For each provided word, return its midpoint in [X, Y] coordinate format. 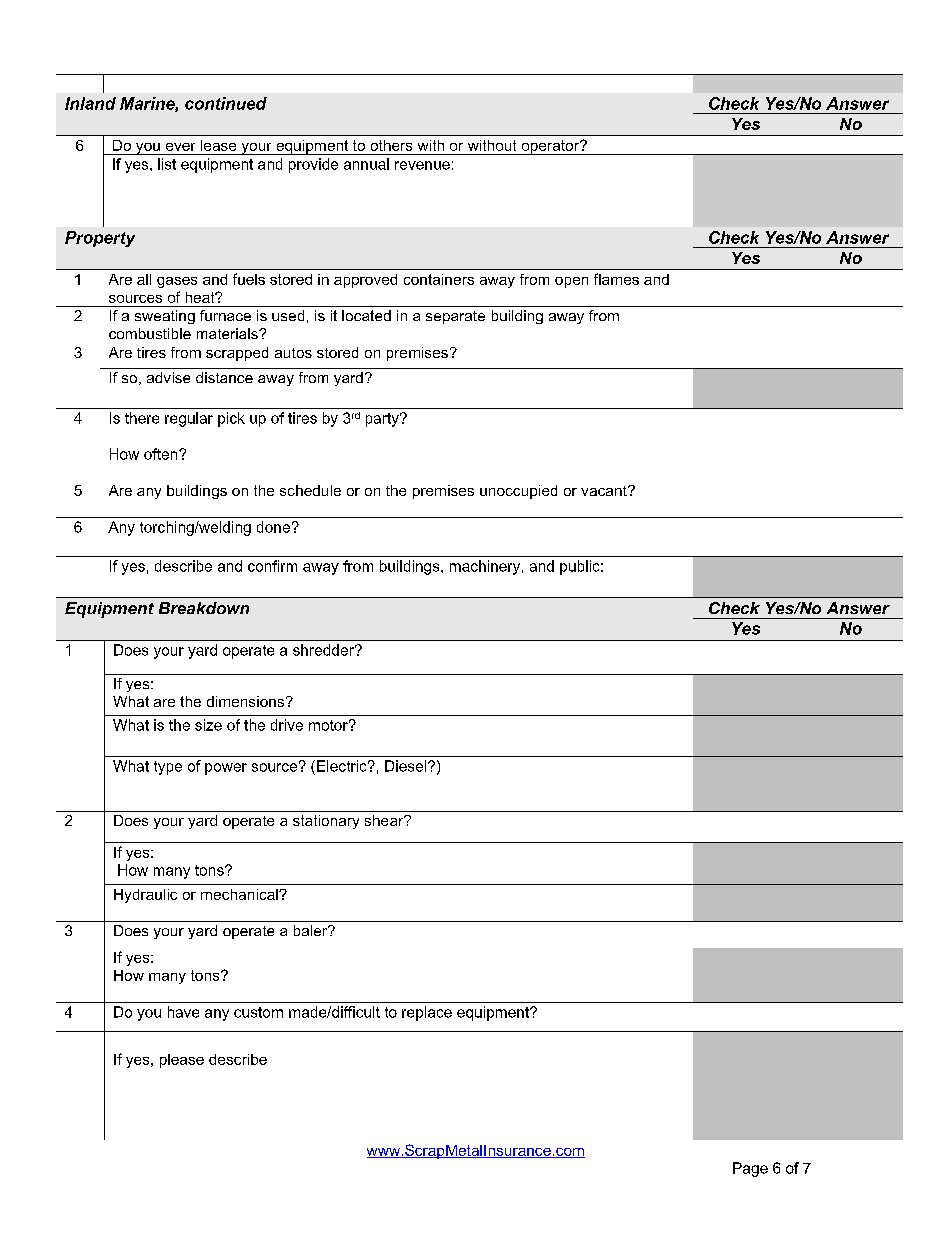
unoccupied [518, 492]
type [168, 768]
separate [455, 317]
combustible [150, 333]
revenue [422, 165]
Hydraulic [145, 896]
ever [180, 147]
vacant [605, 491]
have [183, 1012]
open [571, 282]
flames [616, 279]
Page [750, 1169]
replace [427, 1013]
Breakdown [204, 608]
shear [385, 820]
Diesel [407, 766]
